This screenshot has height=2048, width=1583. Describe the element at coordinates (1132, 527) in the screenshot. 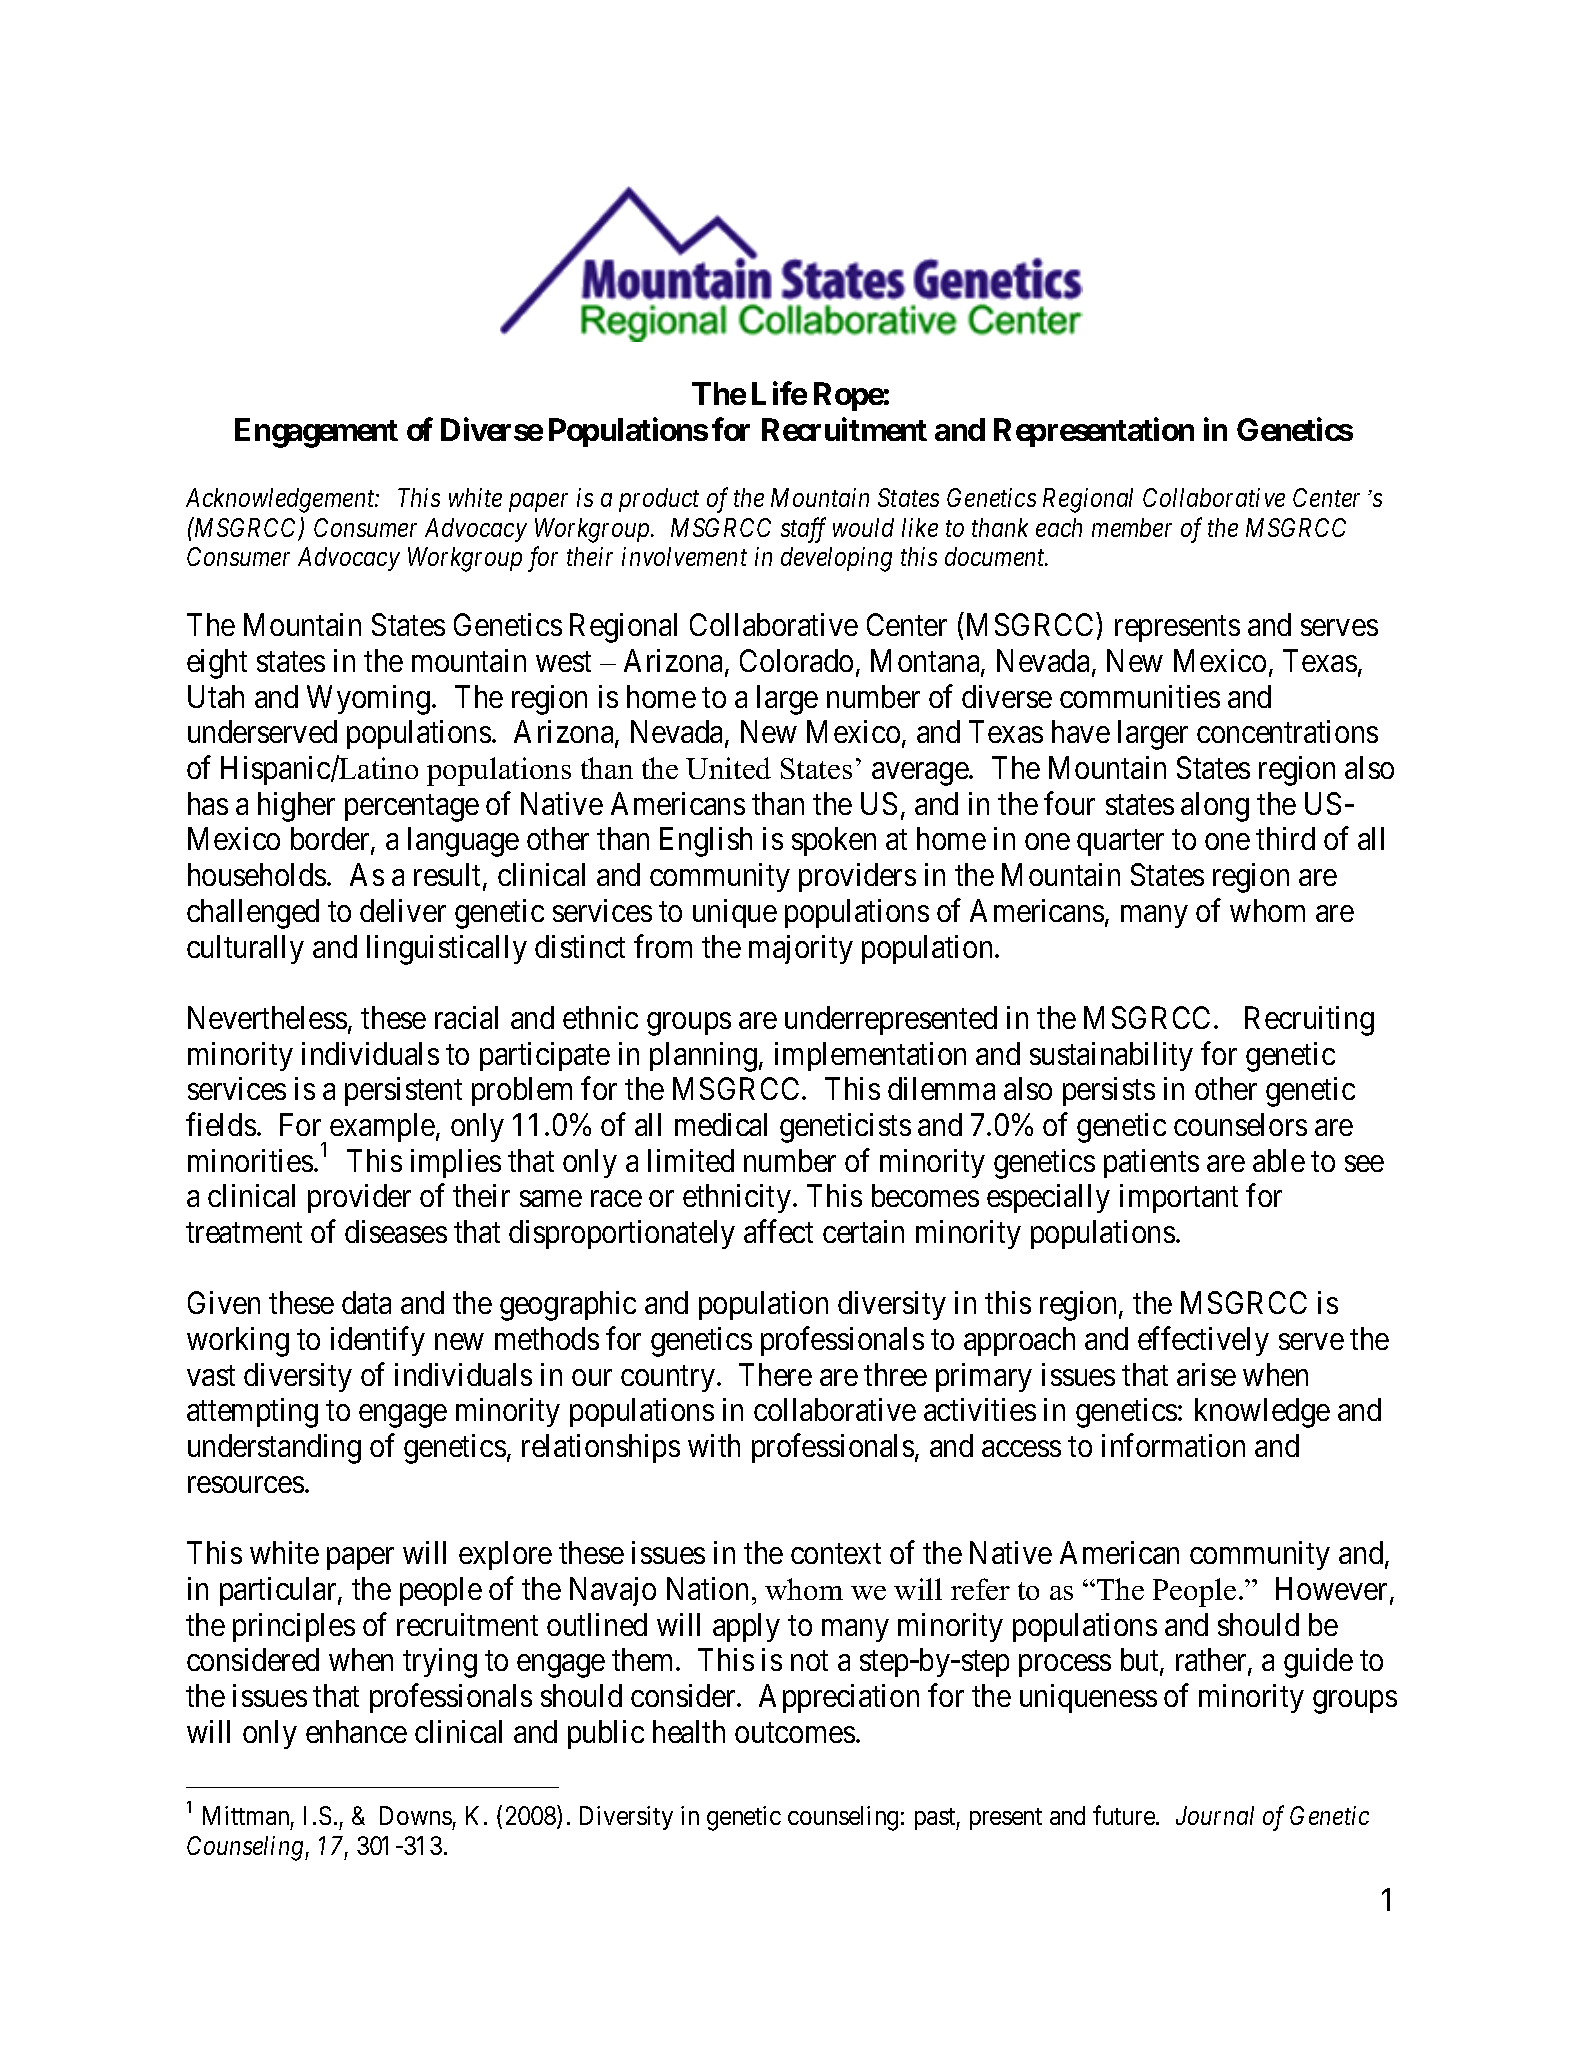

I see `member` at that location.
